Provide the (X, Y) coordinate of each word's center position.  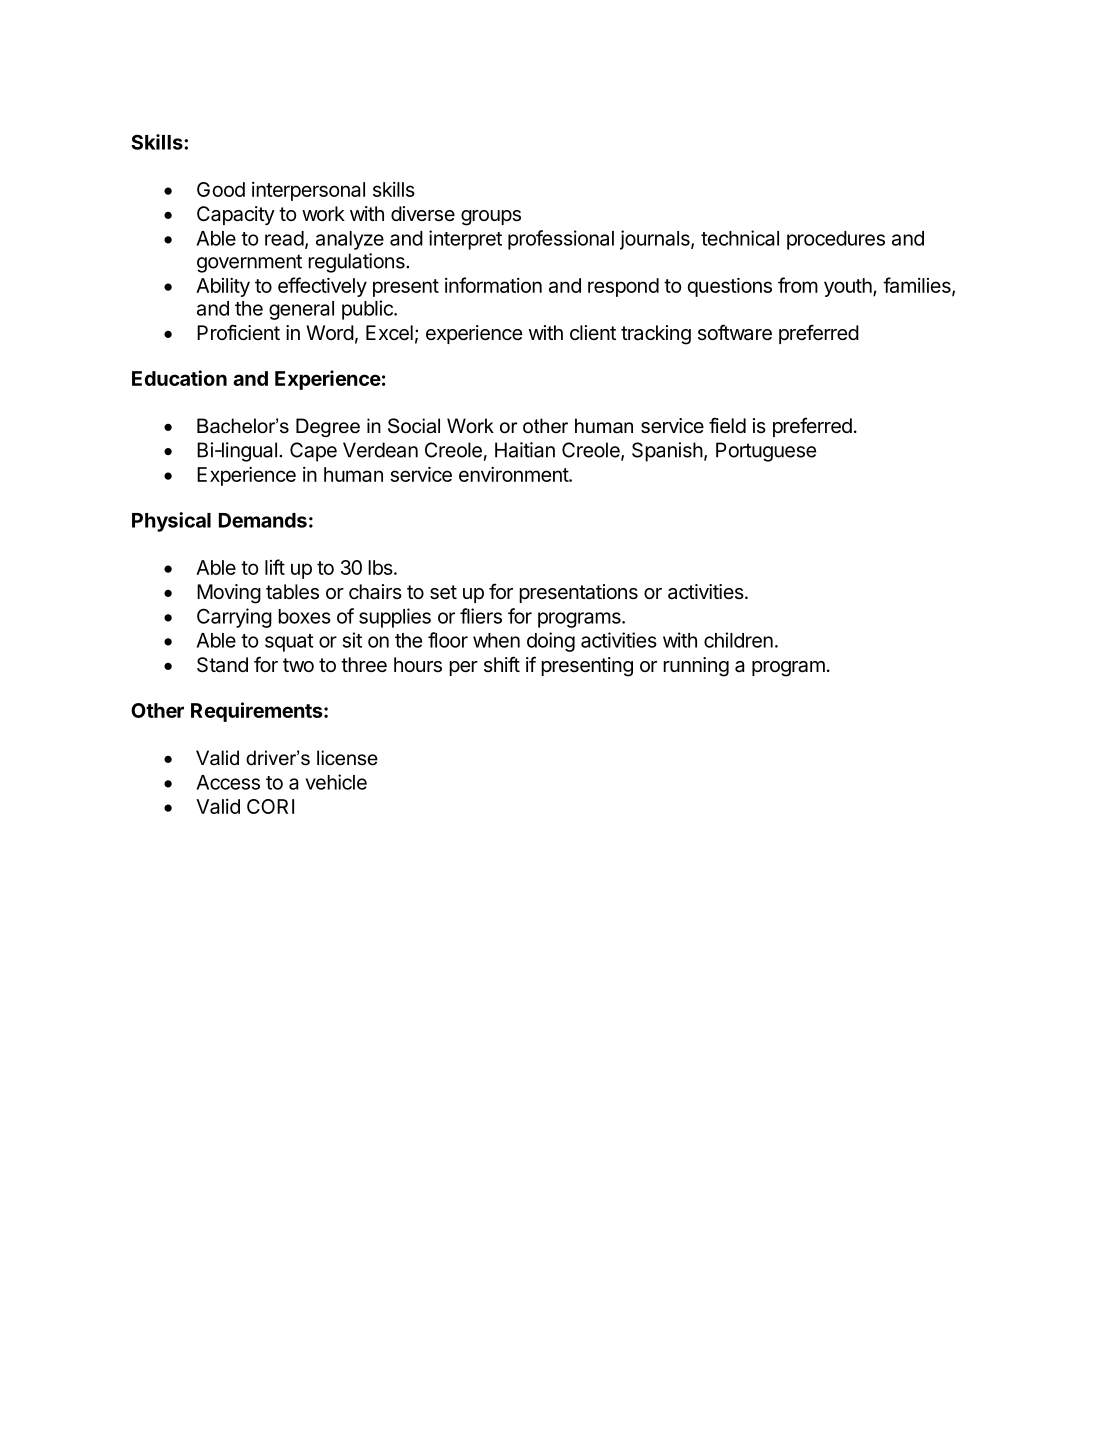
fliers (481, 616)
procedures (836, 240)
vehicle (336, 782)
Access (228, 782)
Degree (328, 427)
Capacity (236, 215)
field (727, 425)
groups (491, 218)
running (696, 667)
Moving (229, 594)
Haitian (525, 450)
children (738, 640)
